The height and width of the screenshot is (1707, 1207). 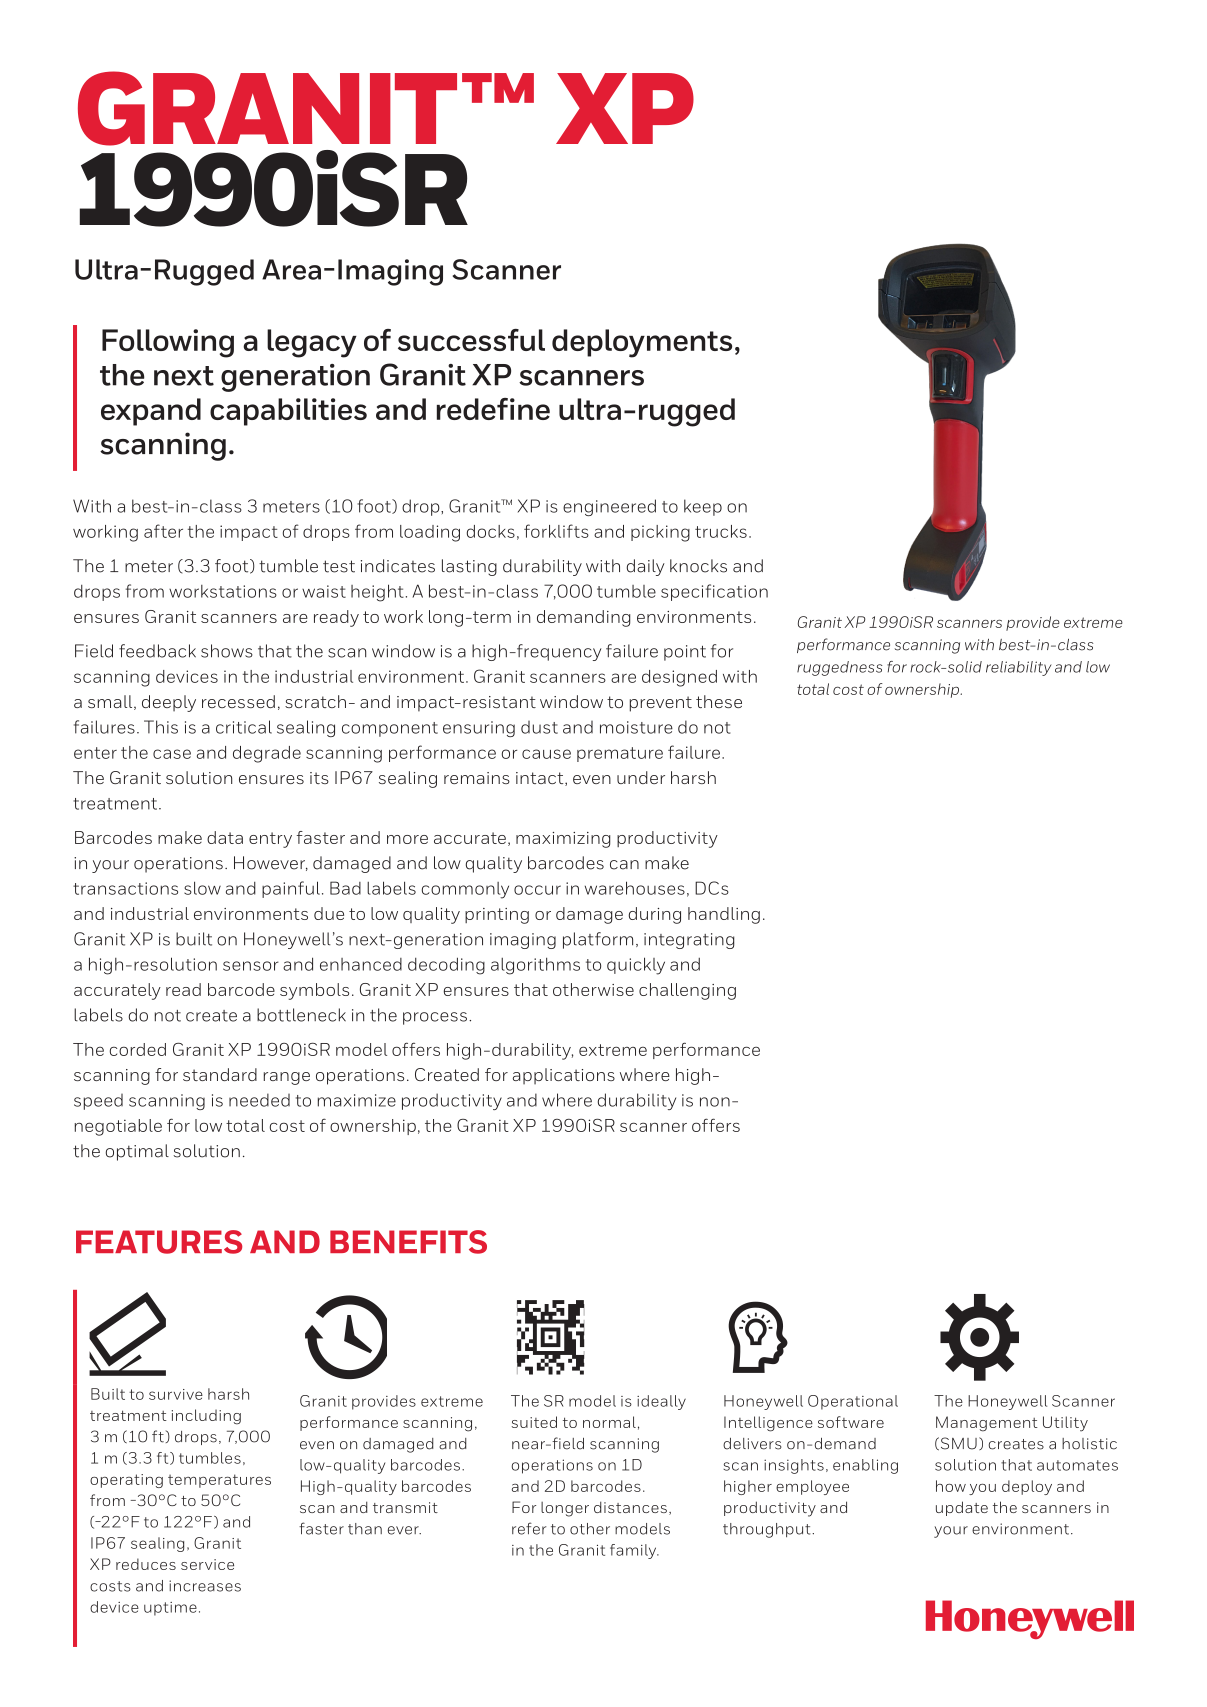 What do you see at coordinates (493, 409) in the screenshot?
I see `redefine` at bounding box center [493, 409].
